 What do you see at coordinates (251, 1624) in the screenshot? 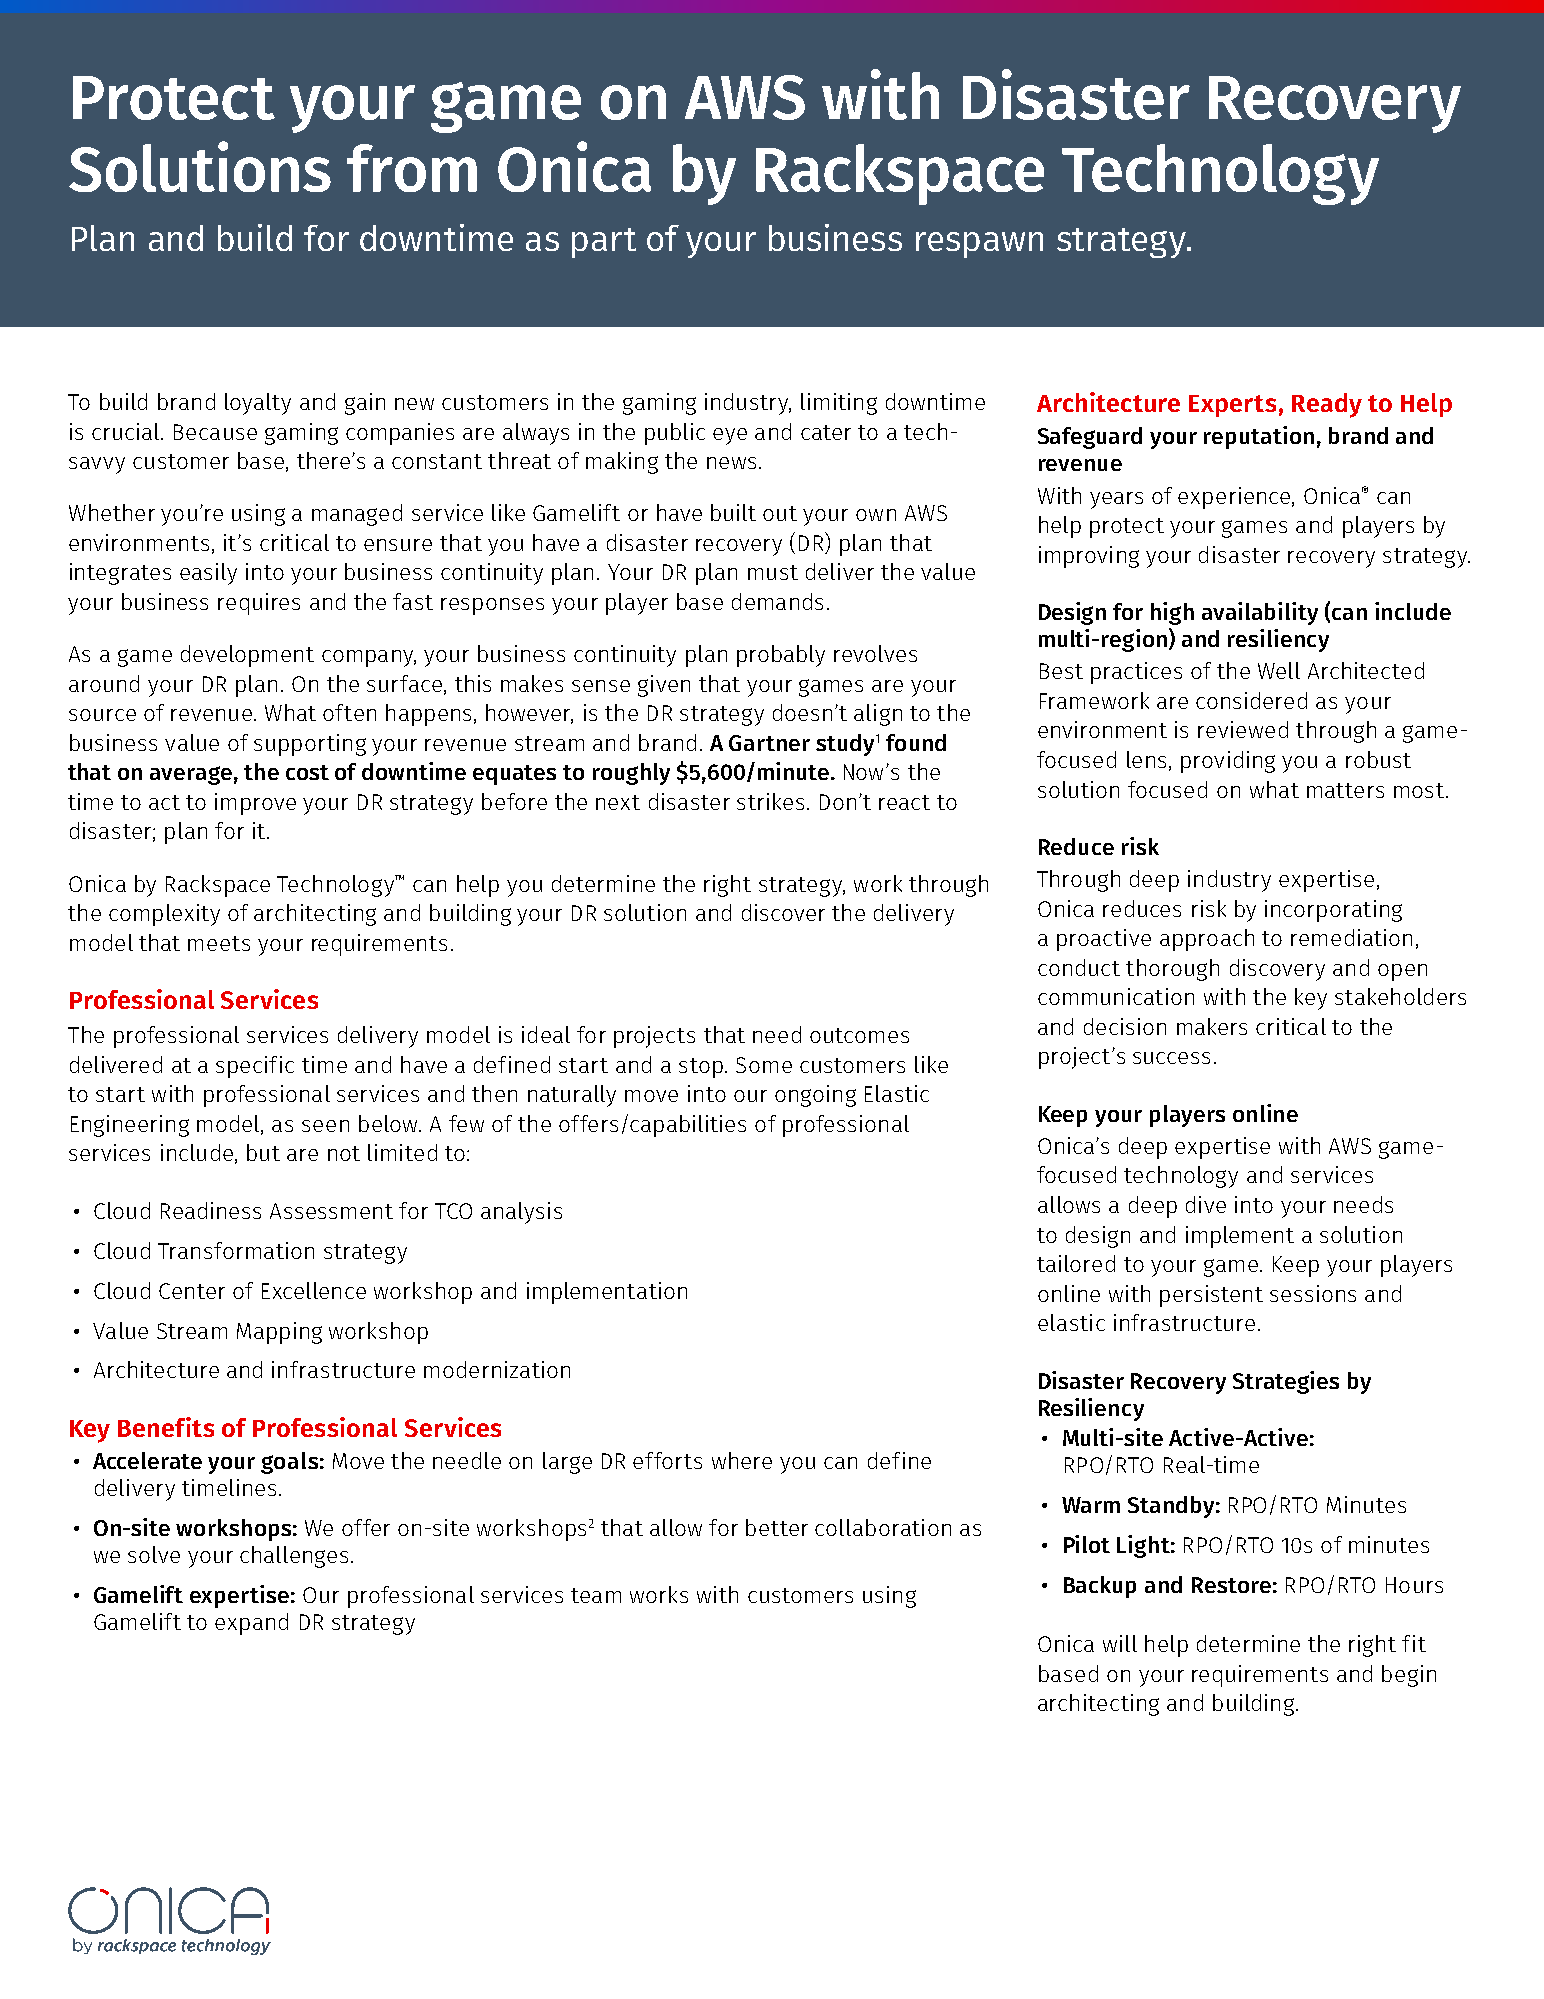
I see `expand` at bounding box center [251, 1624].
